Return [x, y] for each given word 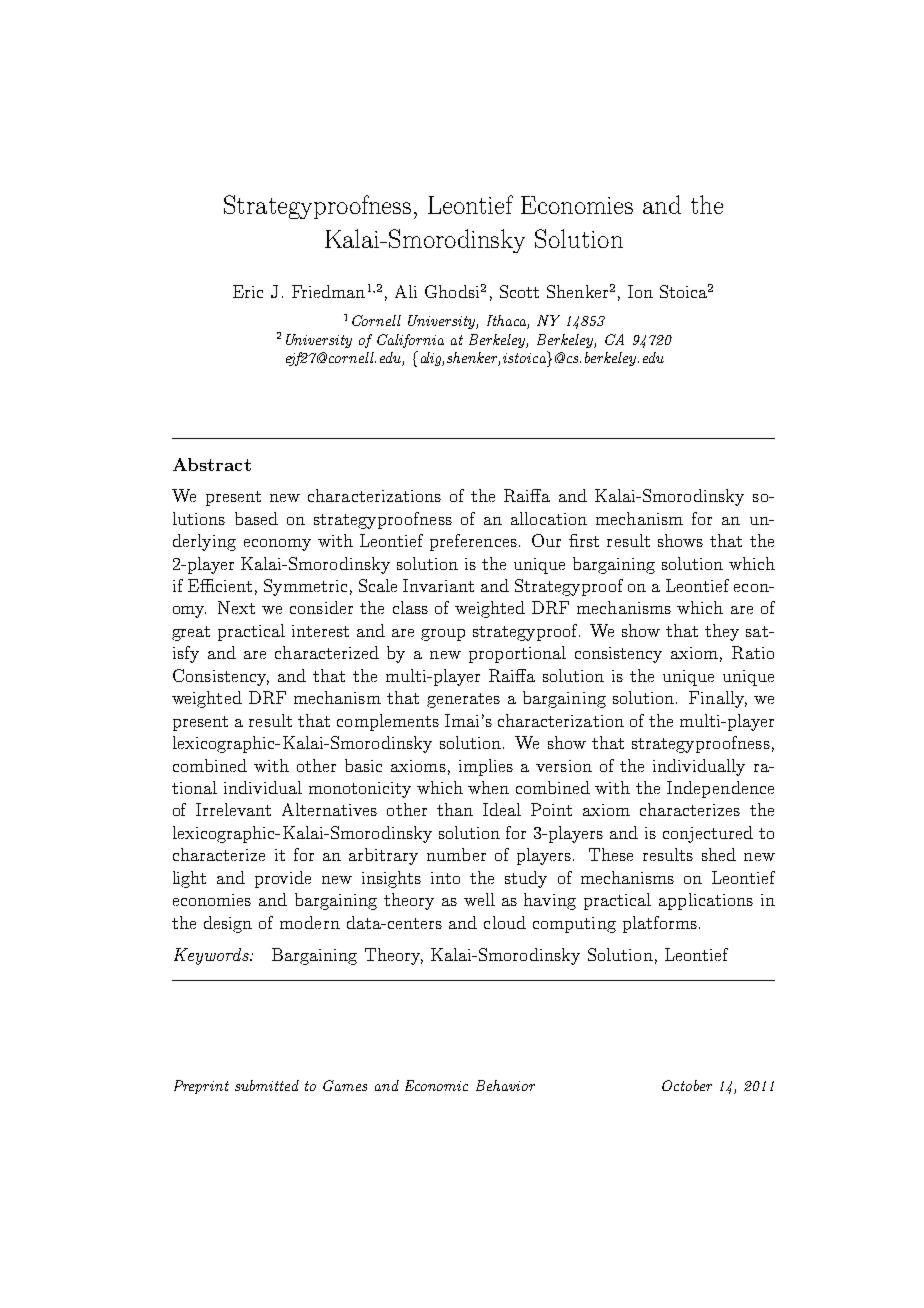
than [455, 809]
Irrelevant [233, 809]
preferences [473, 542]
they [722, 632]
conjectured [708, 834]
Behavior [505, 1085]
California [410, 341]
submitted [267, 1085]
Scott [519, 291]
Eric [248, 291]
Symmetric [305, 587]
